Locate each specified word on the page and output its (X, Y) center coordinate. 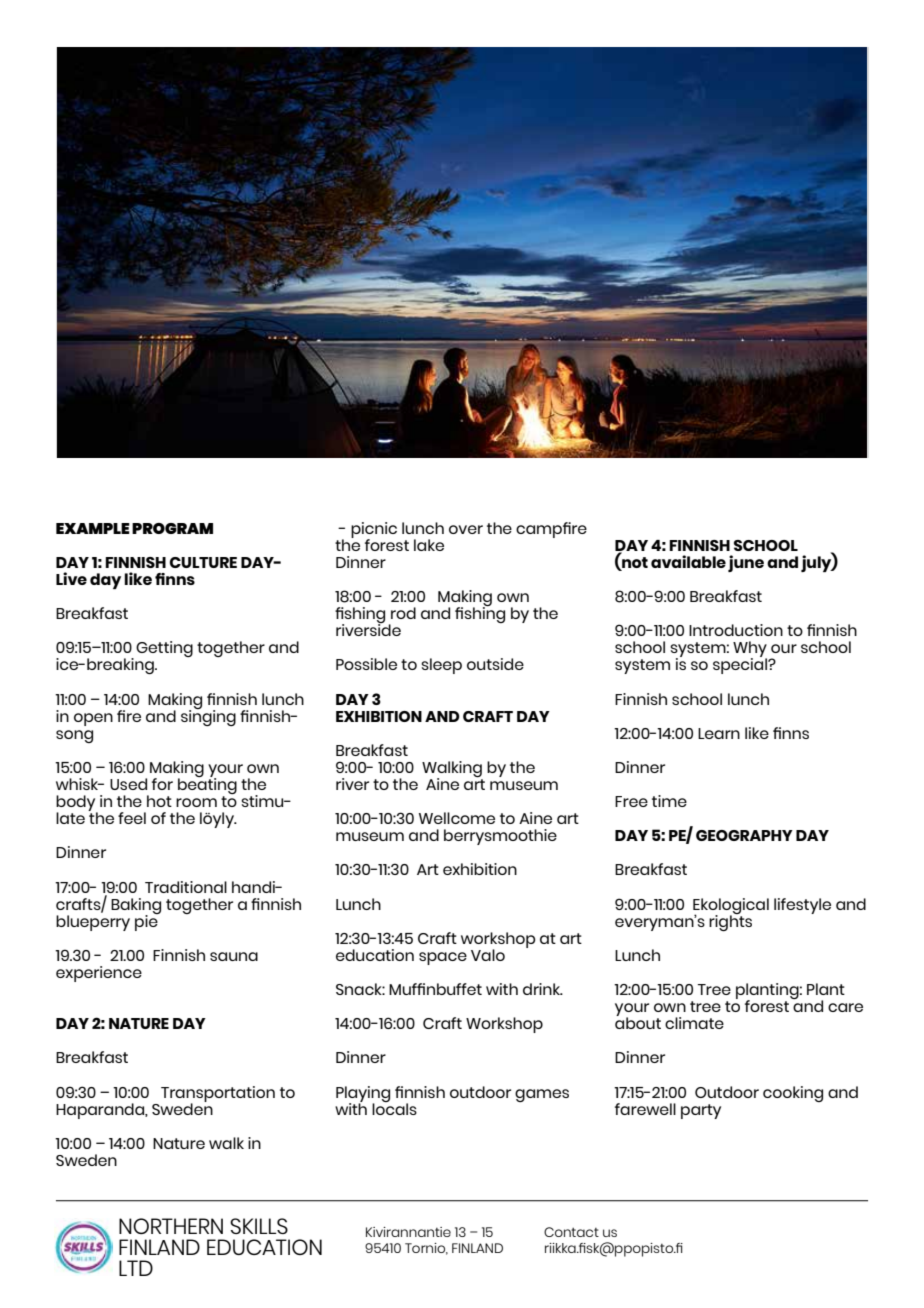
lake (429, 545)
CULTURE (203, 562)
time (669, 801)
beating (207, 786)
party (701, 1111)
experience (99, 974)
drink (543, 989)
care (845, 1007)
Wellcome (457, 818)
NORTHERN (171, 1226)
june (746, 563)
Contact (571, 1232)
